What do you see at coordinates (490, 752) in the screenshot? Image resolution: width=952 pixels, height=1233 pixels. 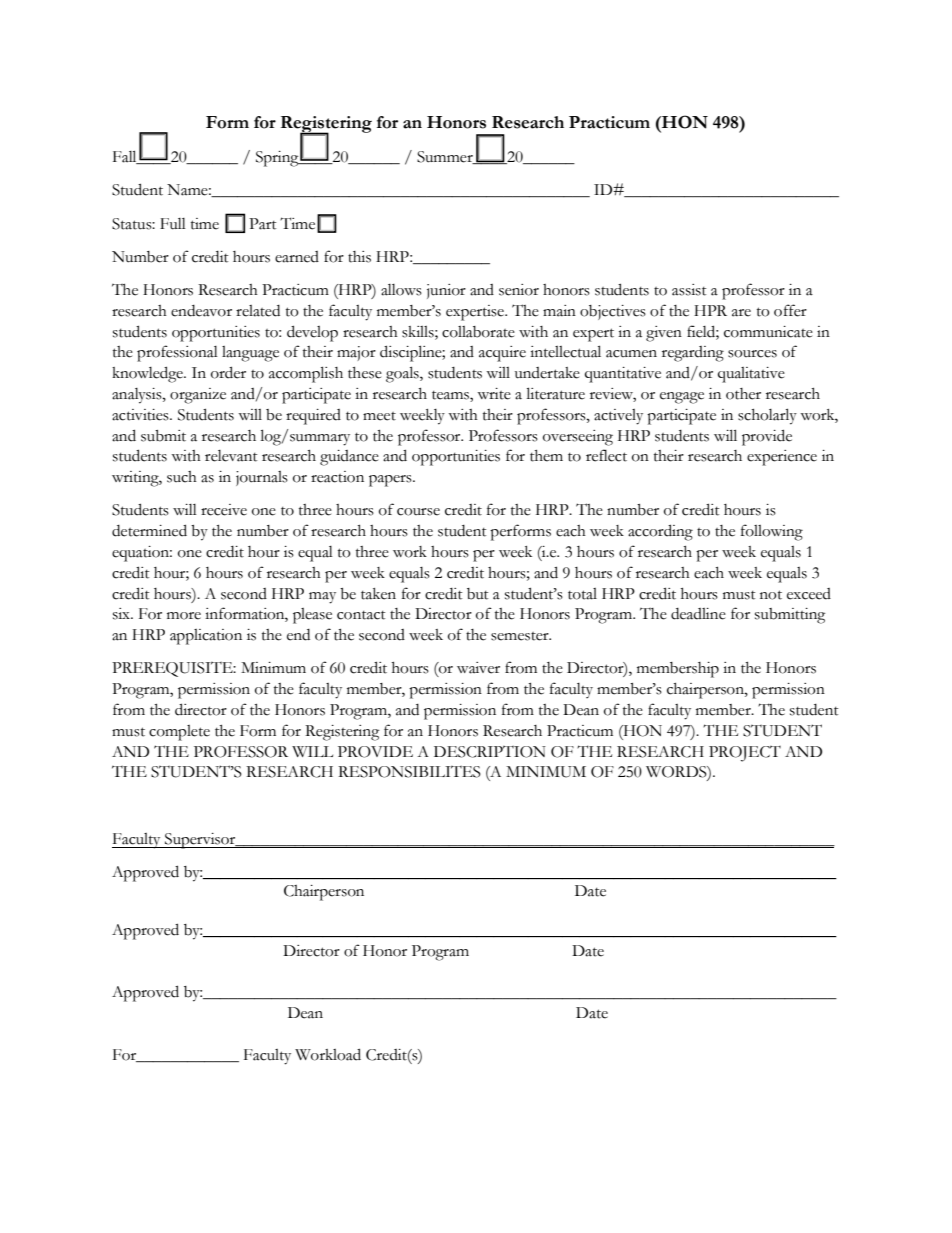 I see `DESCRIPTION` at bounding box center [490, 752].
